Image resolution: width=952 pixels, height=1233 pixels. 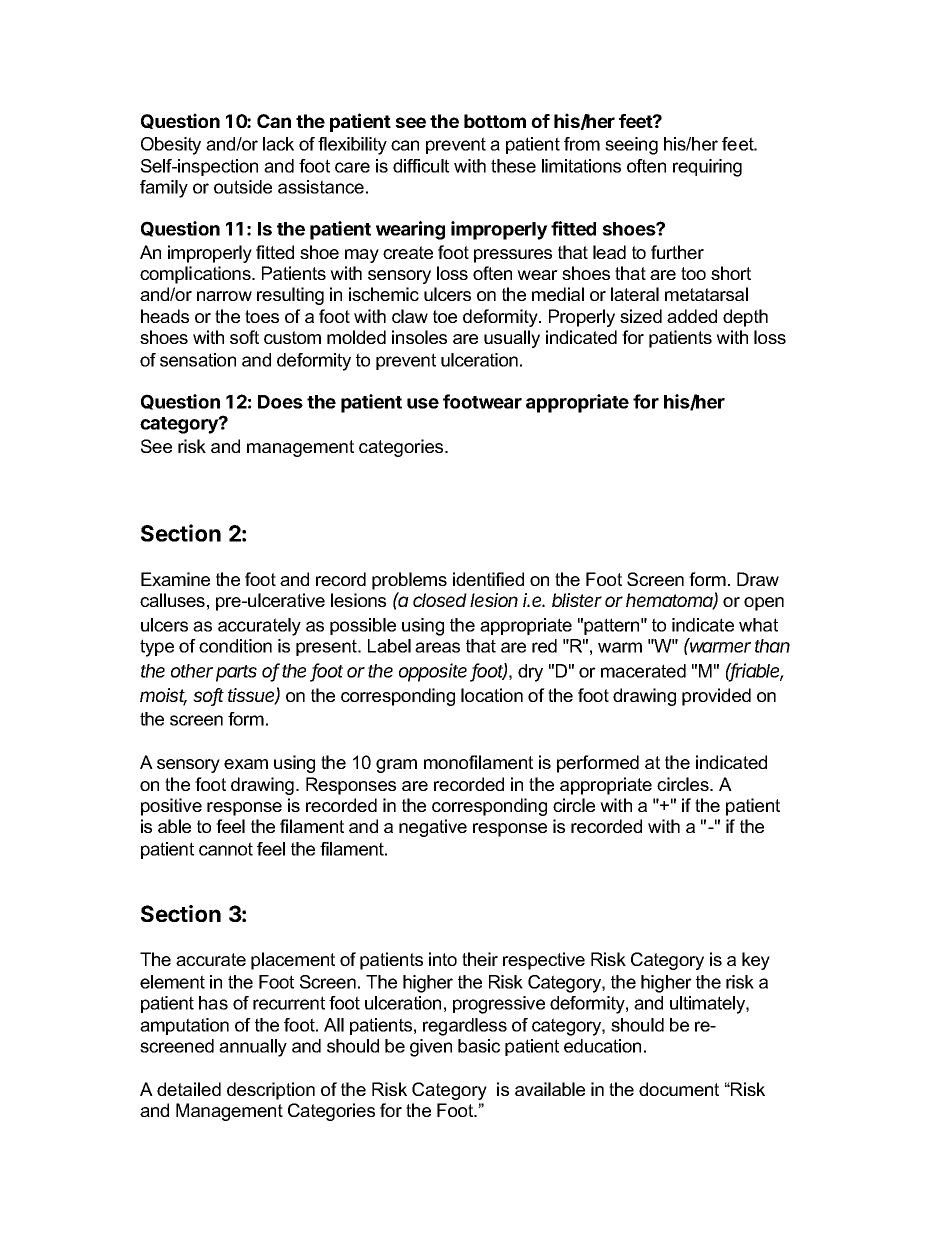 What do you see at coordinates (512, 339) in the image?
I see `usually` at bounding box center [512, 339].
